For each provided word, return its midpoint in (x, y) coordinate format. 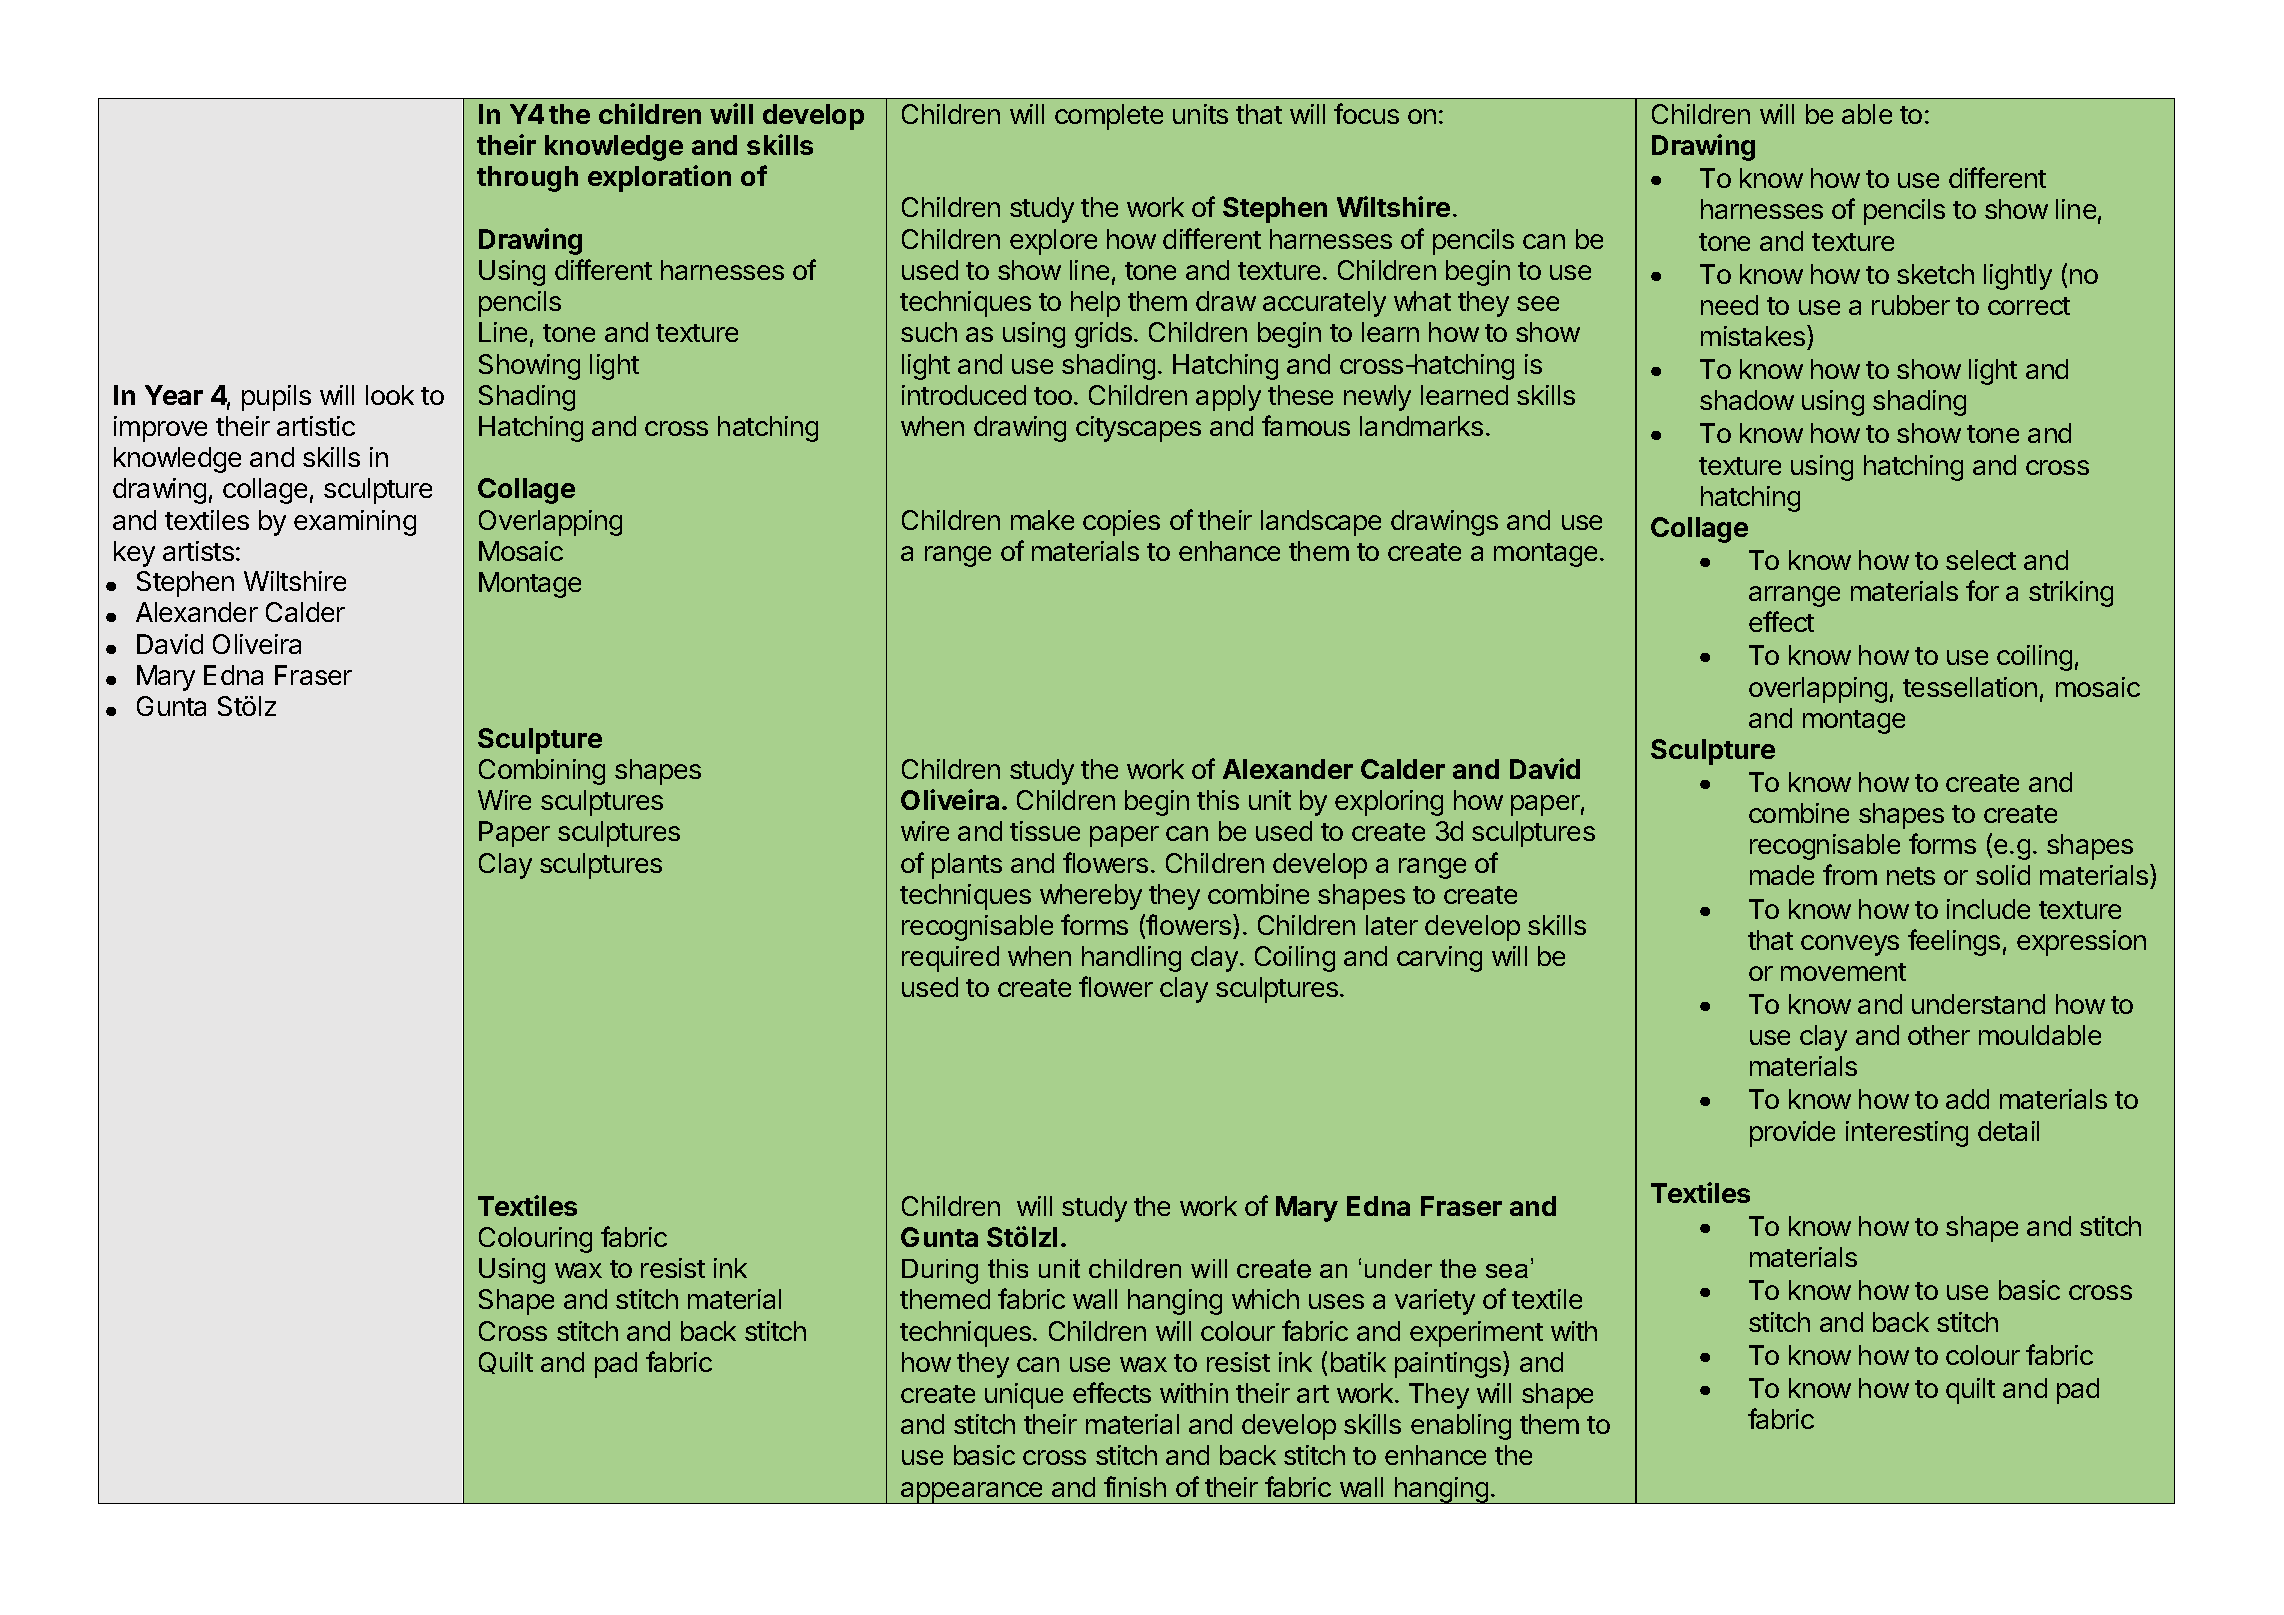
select (1981, 560)
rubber (1911, 305)
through (527, 179)
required (950, 959)
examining (355, 523)
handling (1131, 959)
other (1939, 1035)
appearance (972, 1493)
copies (1121, 523)
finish (1135, 1486)
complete (1109, 117)
